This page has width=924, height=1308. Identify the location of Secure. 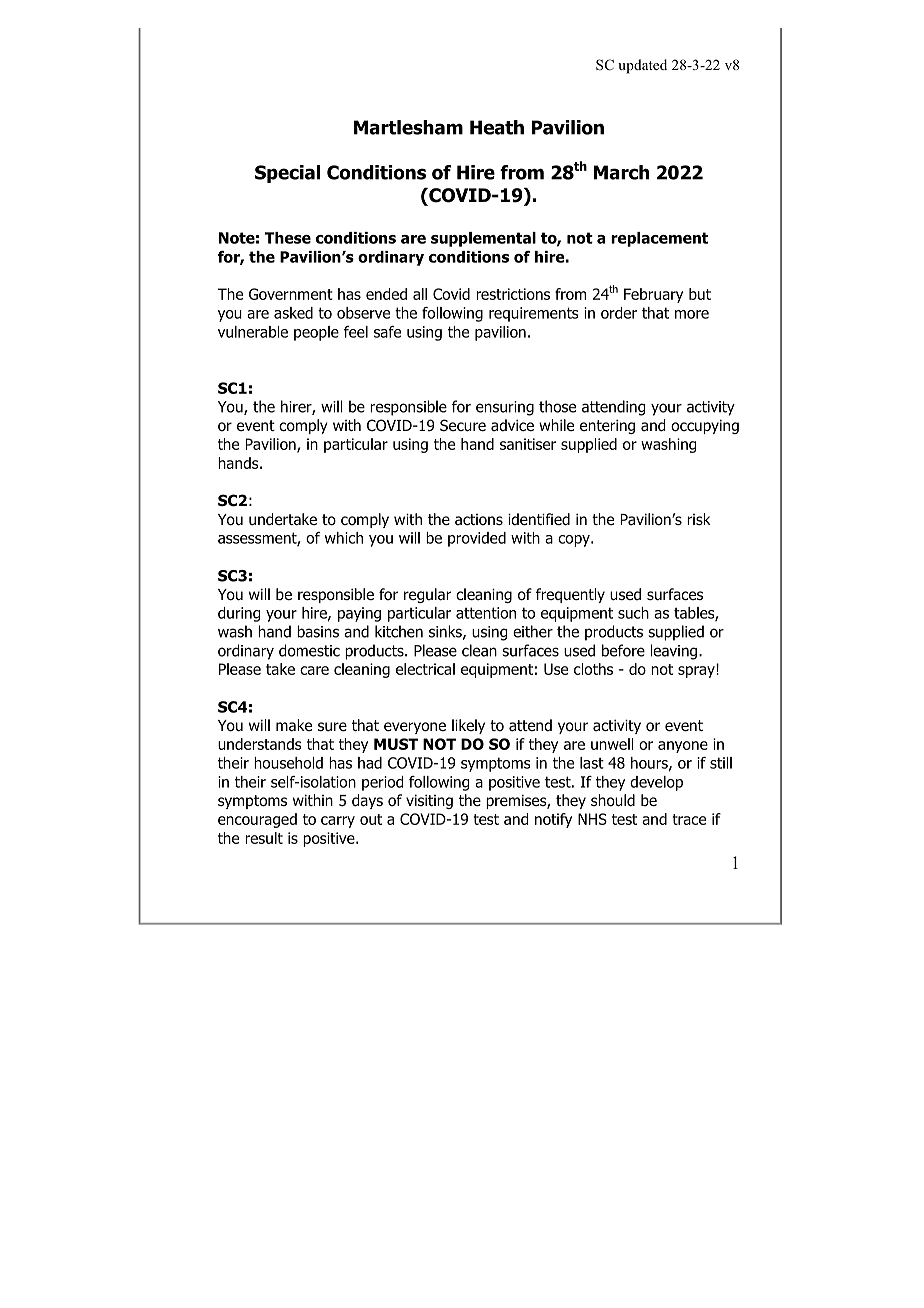
(463, 425).
